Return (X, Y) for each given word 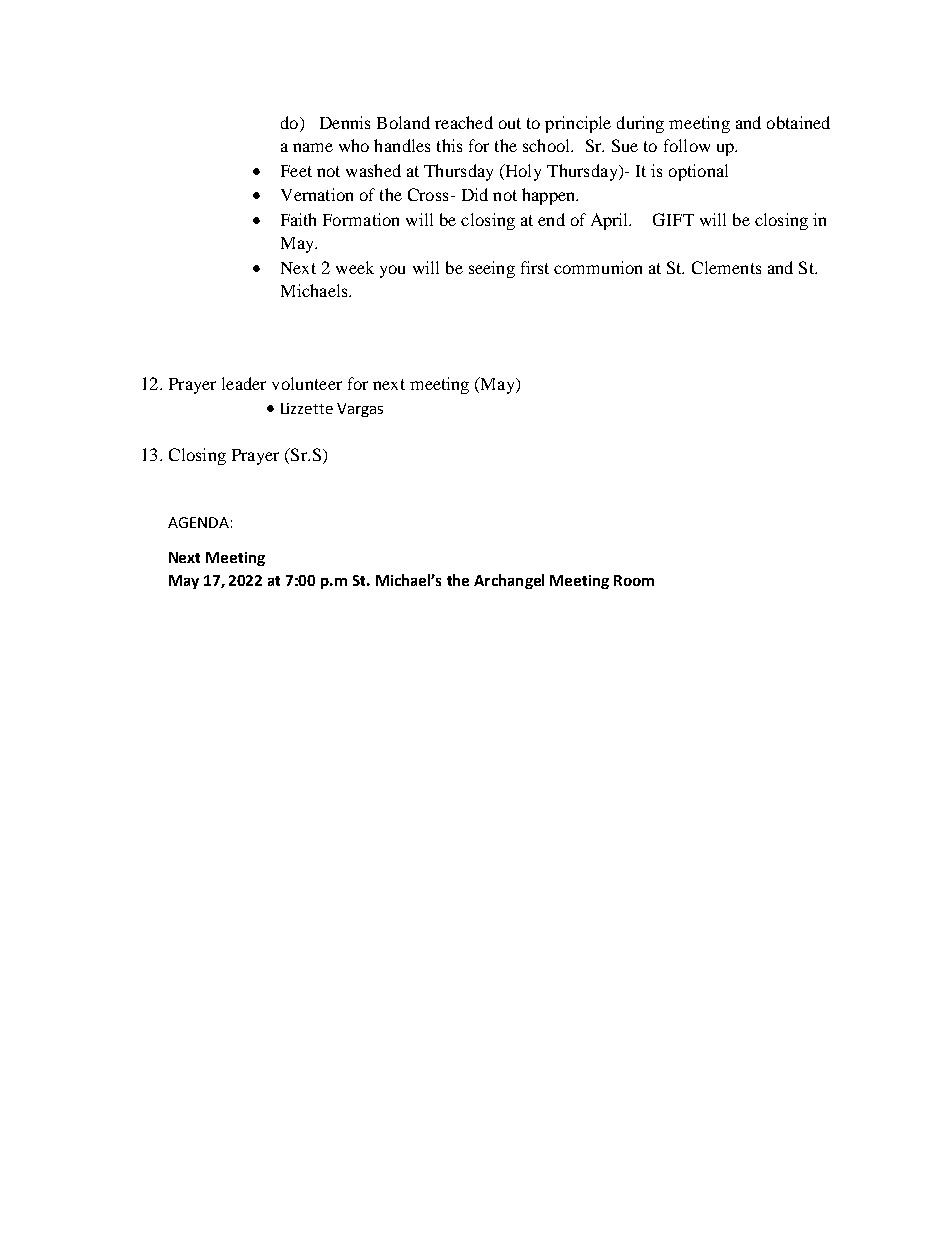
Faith (298, 219)
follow (687, 145)
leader (244, 383)
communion (598, 267)
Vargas (360, 410)
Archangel (509, 581)
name (313, 147)
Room (634, 580)
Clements (726, 267)
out (510, 123)
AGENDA (198, 522)
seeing (492, 269)
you (392, 271)
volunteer (307, 383)
